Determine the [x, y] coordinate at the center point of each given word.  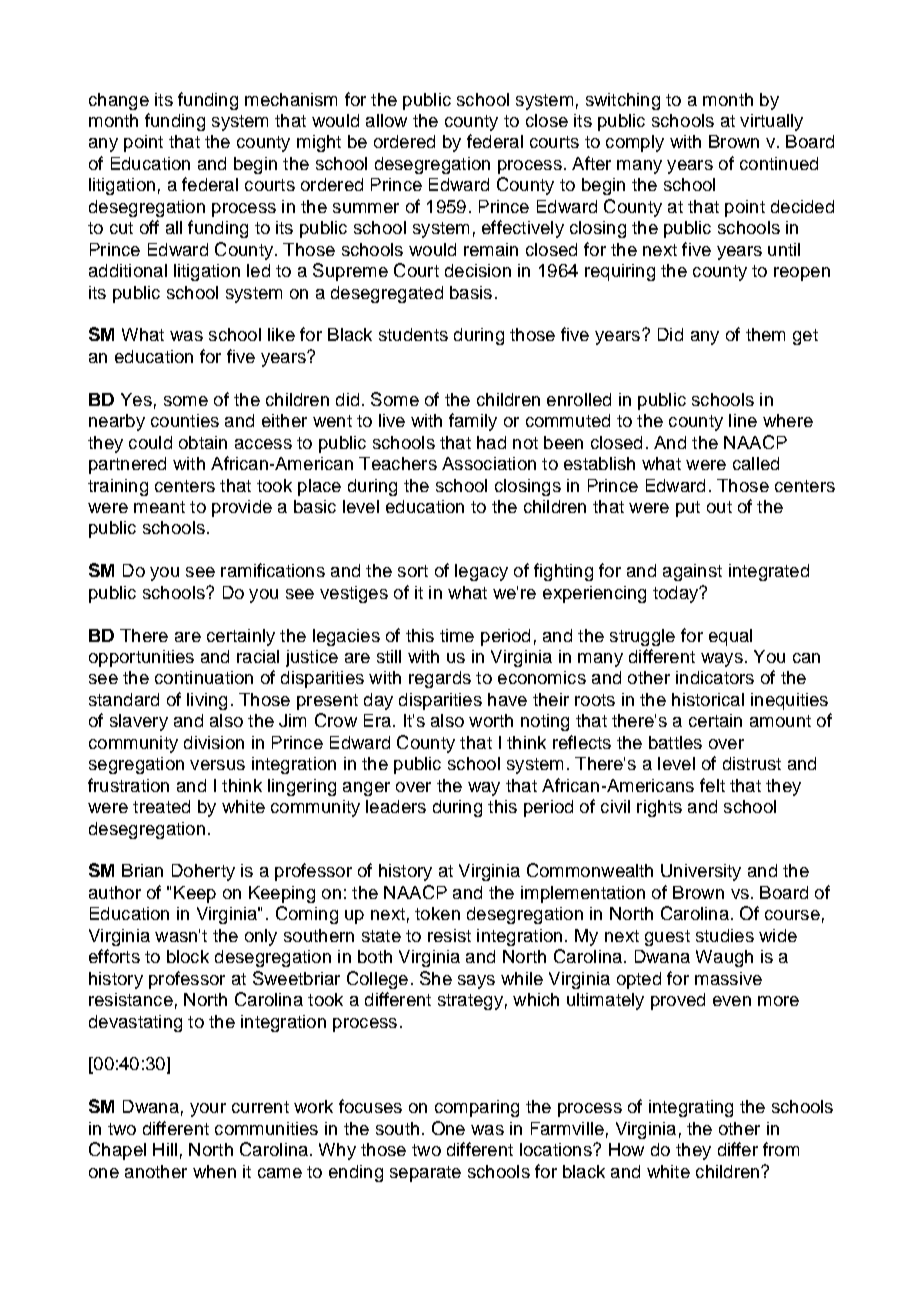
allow [386, 120]
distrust [752, 763]
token [437, 913]
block [188, 956]
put [688, 509]
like [281, 334]
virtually [771, 122]
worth [491, 720]
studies [725, 935]
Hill [165, 1149]
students [413, 334]
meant [159, 507]
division [214, 742]
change [119, 101]
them [765, 334]
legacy [481, 572]
